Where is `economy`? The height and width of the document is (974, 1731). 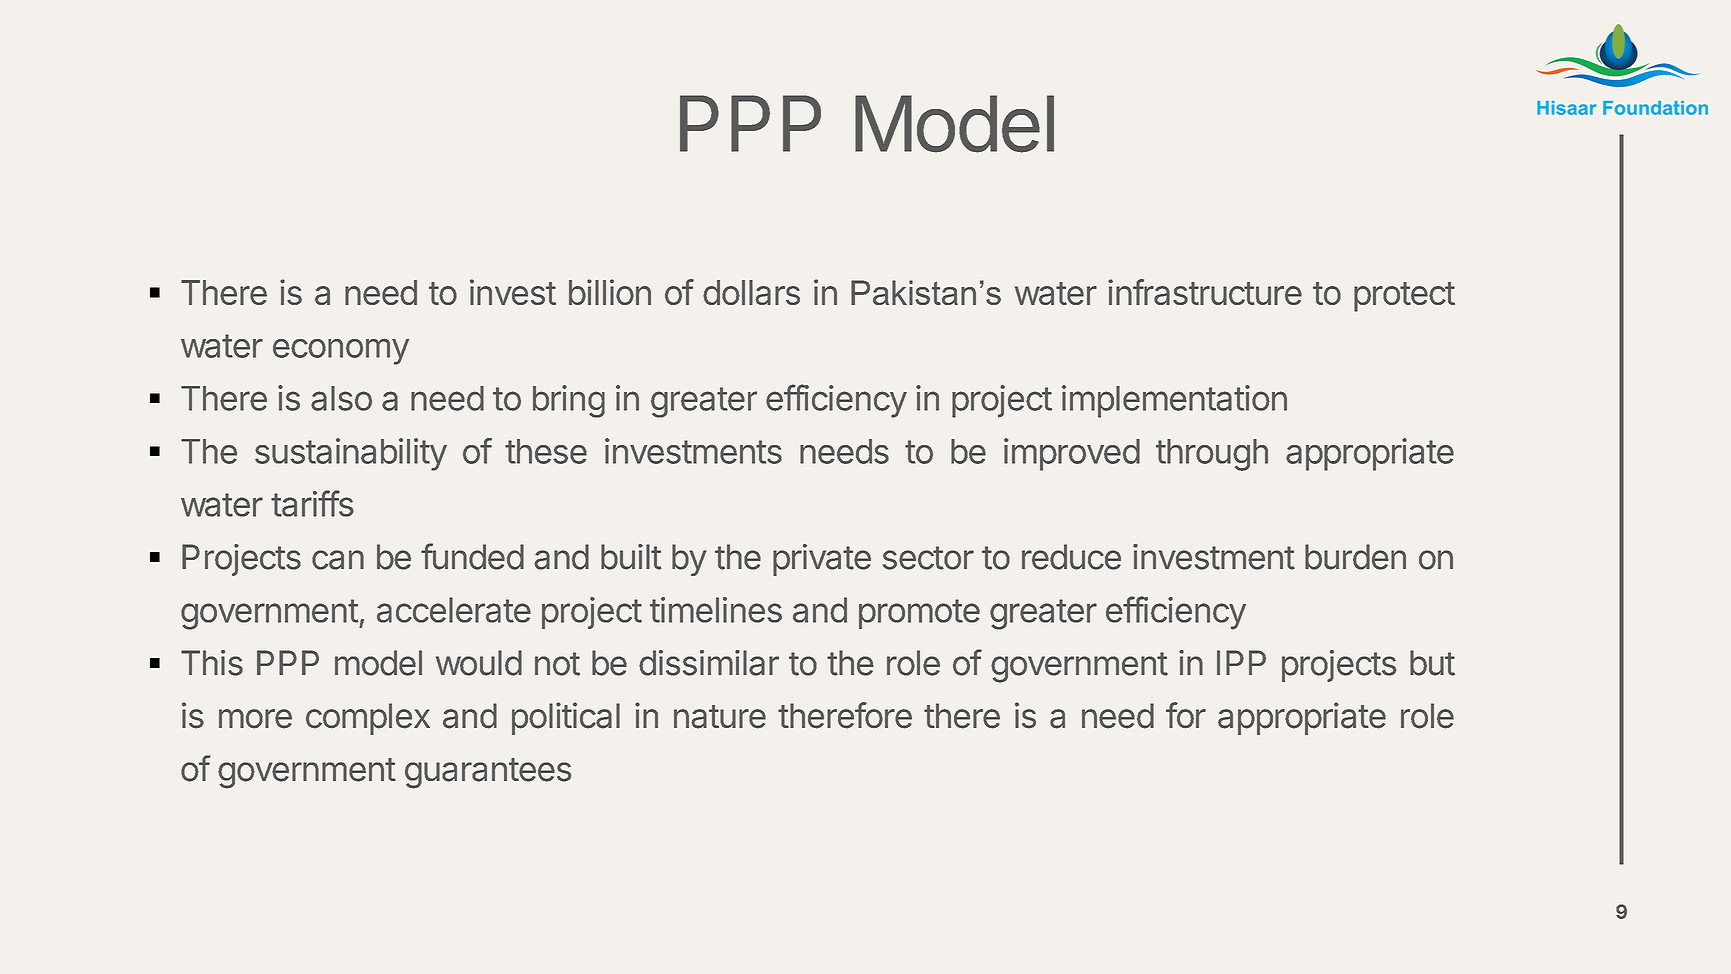
economy is located at coordinates (341, 351).
